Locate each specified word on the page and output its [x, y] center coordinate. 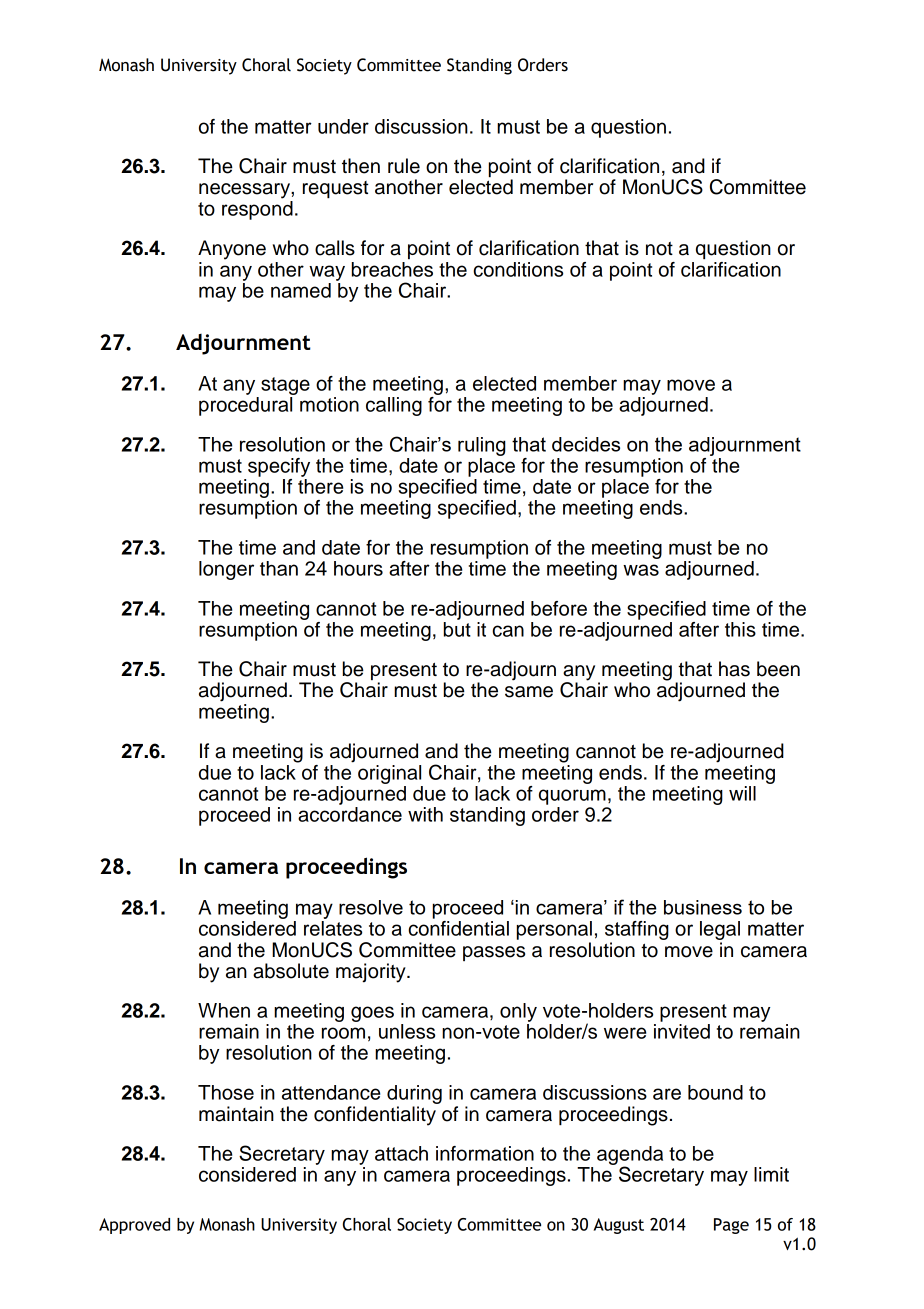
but [457, 628]
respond [257, 209]
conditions [518, 269]
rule [404, 166]
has [734, 669]
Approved [134, 1226]
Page [731, 1226]
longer [226, 570]
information [485, 1153]
